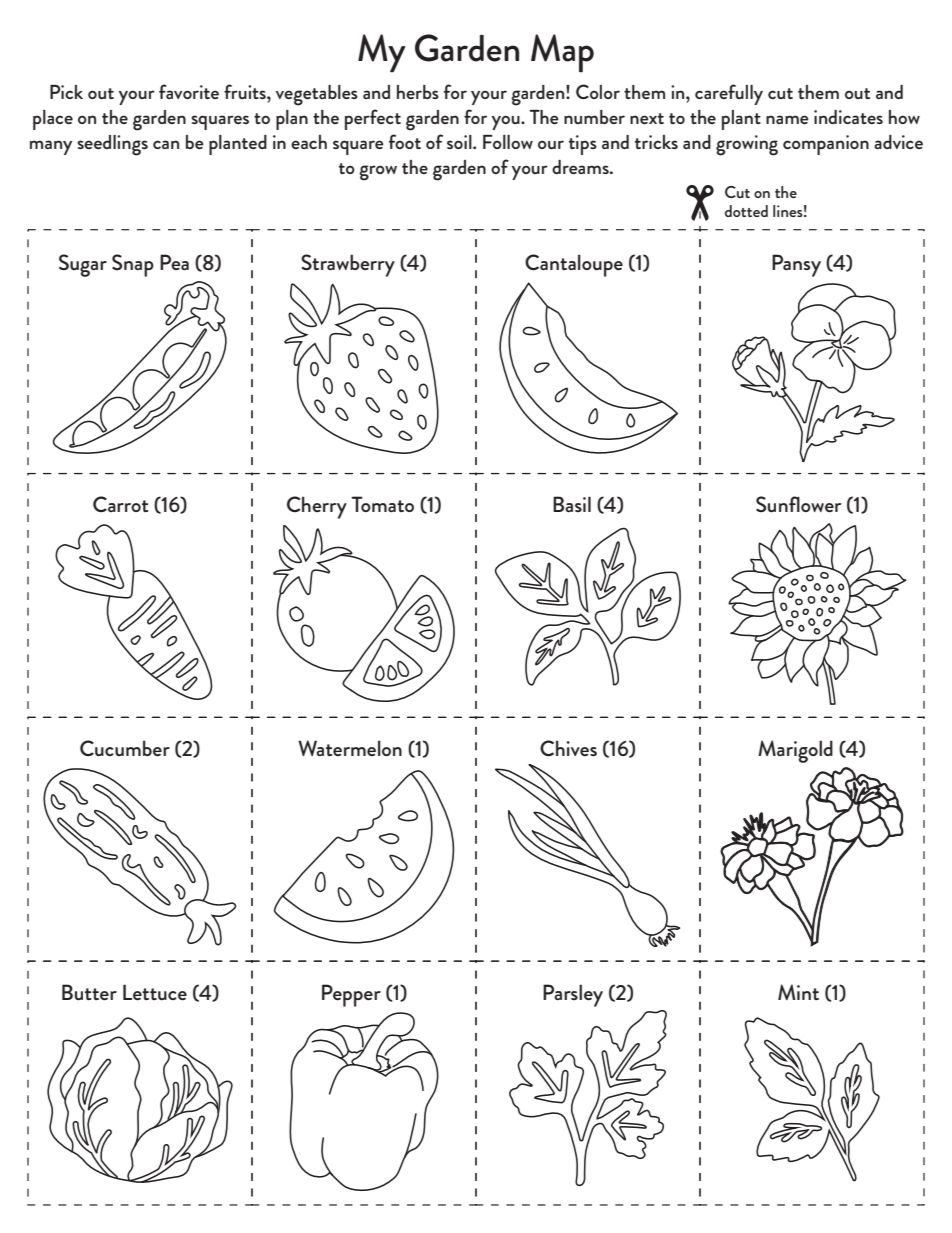 This screenshot has height=1233, width=952. Describe the element at coordinates (572, 504) in the screenshot. I see `Basil` at that location.
